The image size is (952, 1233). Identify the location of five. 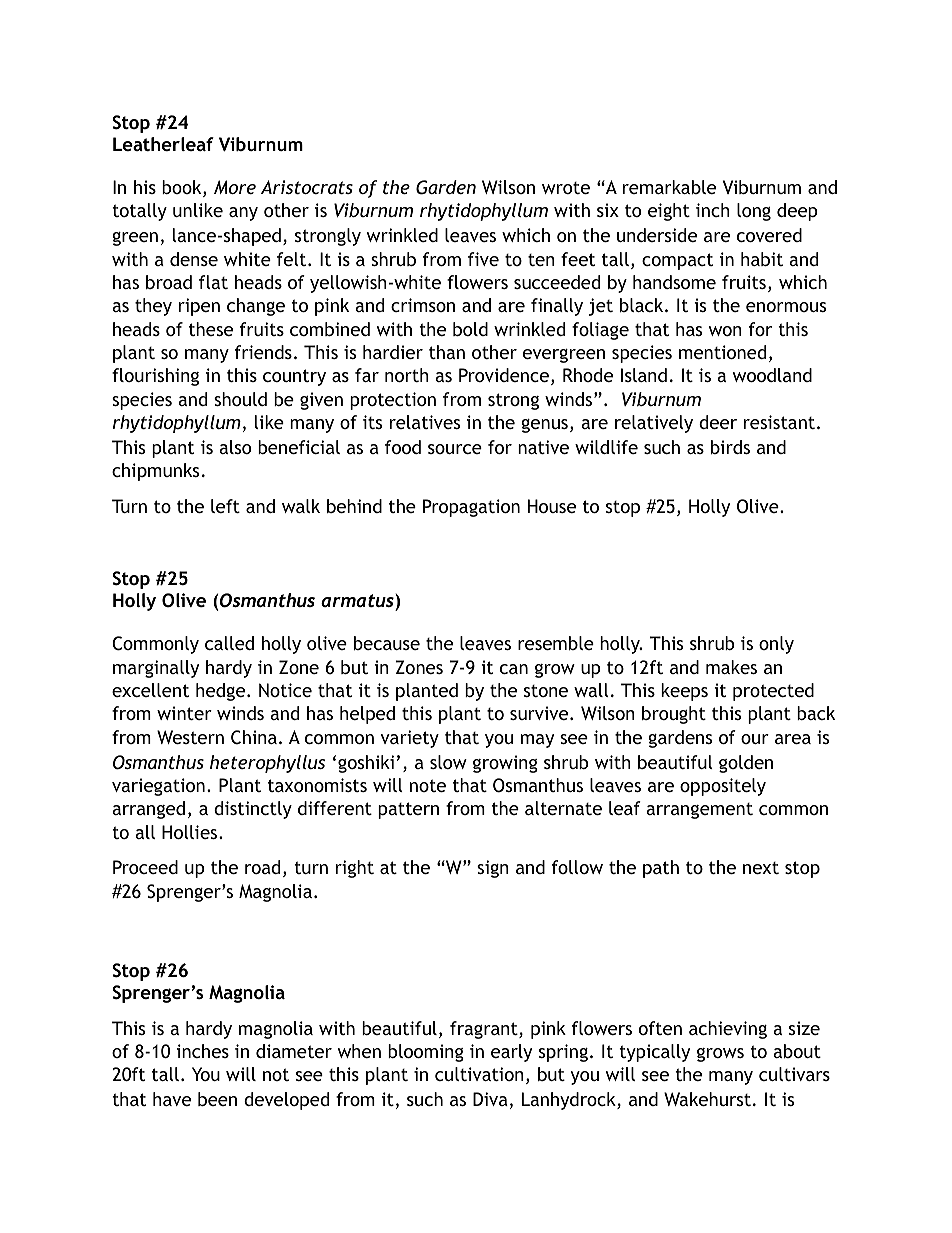
(483, 259).
